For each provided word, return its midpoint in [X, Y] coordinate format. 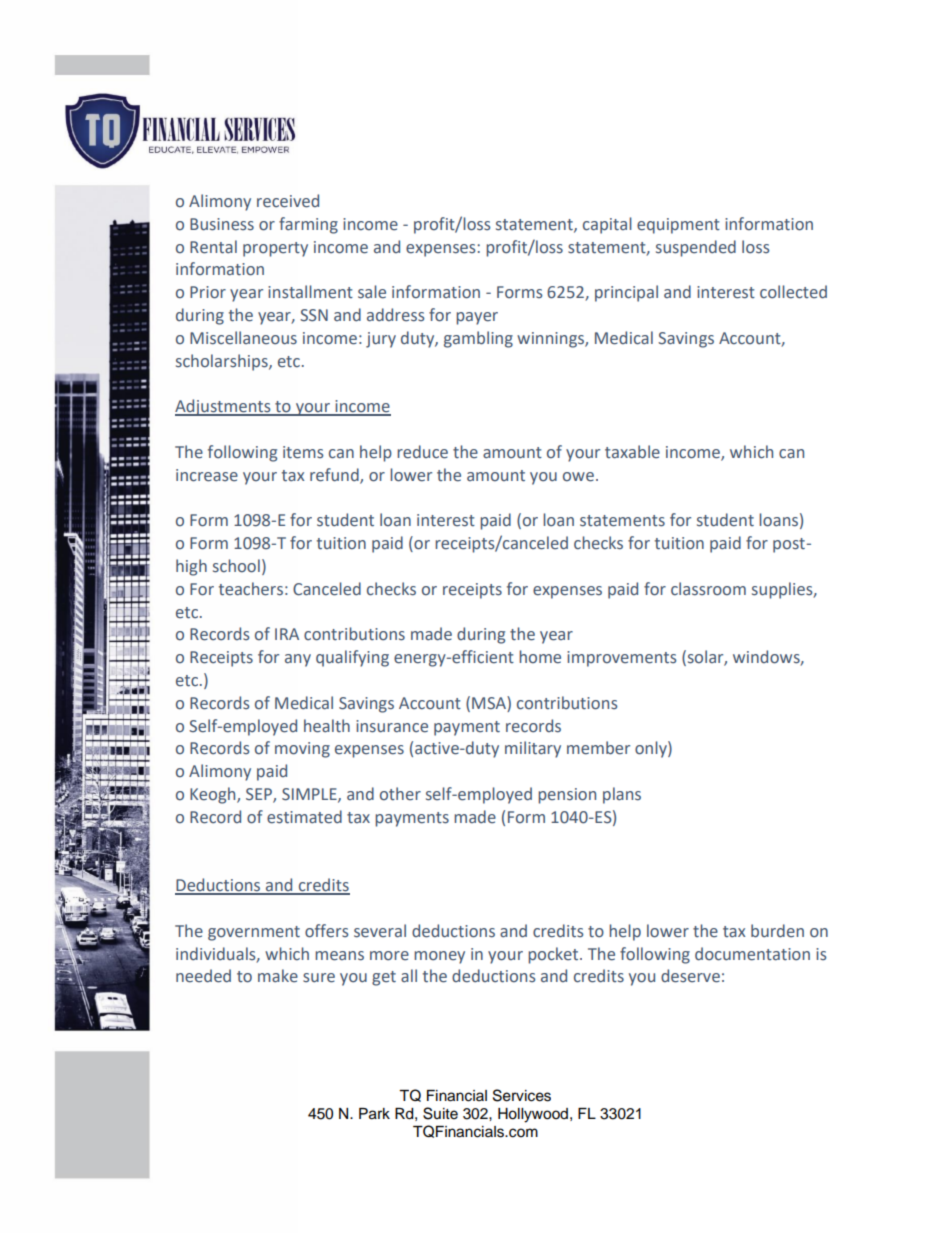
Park [374, 1114]
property [275, 249]
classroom [708, 589]
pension [567, 796]
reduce [422, 452]
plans [622, 795]
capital [607, 225]
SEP [260, 795]
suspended [696, 248]
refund [335, 475]
